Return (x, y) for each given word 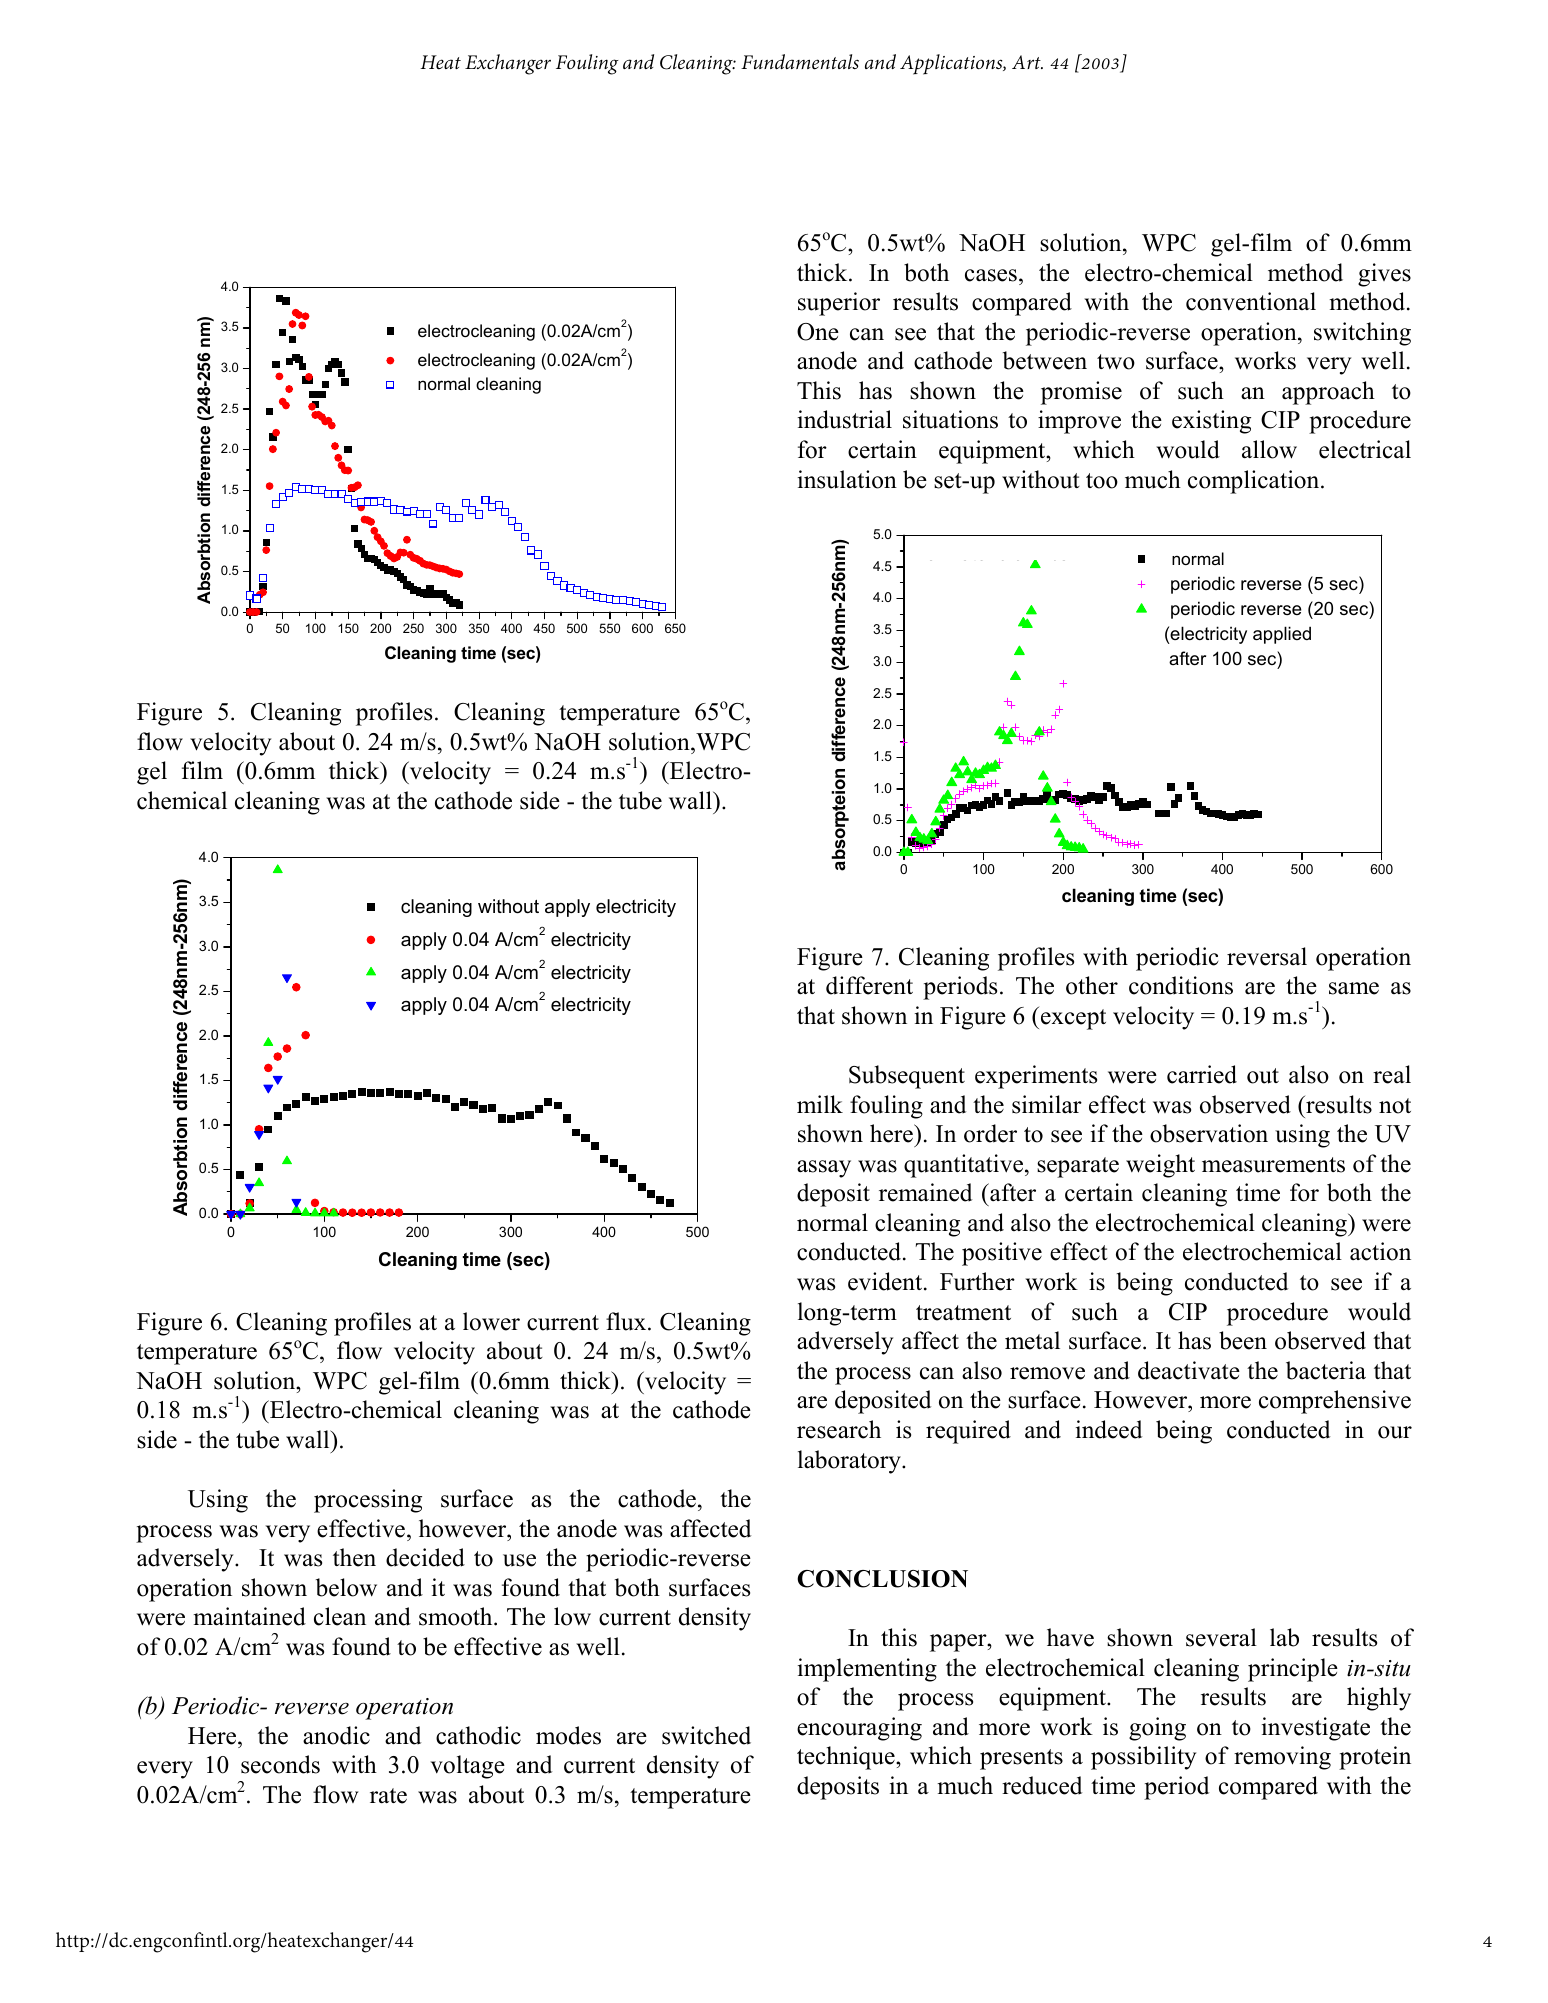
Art (1027, 62)
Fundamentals (800, 62)
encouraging (859, 1729)
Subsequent (907, 1077)
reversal (1267, 956)
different (869, 985)
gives (1384, 275)
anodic (336, 1735)
